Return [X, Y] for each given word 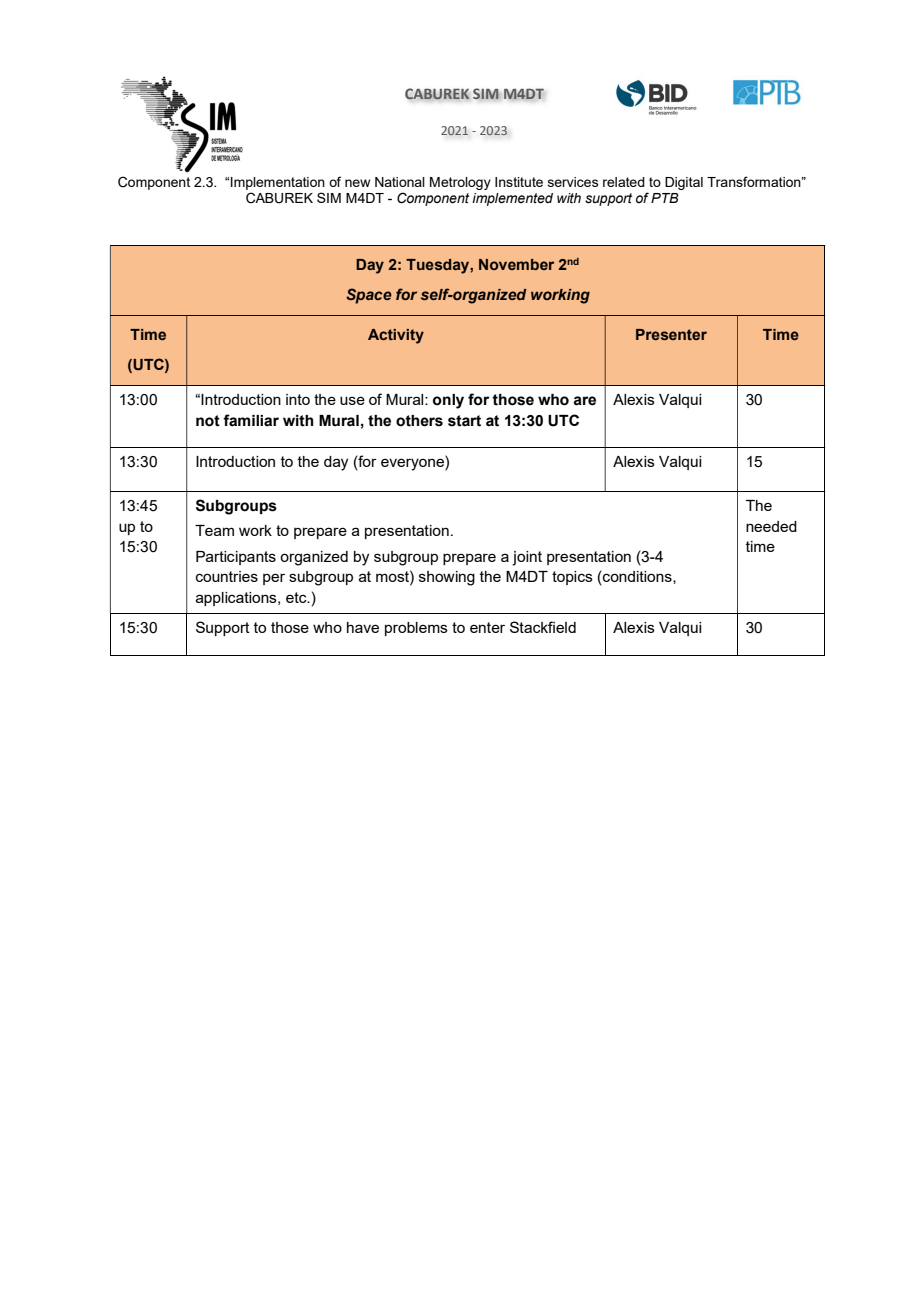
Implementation [278, 183]
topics [572, 578]
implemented [512, 199]
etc [297, 597]
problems [416, 629]
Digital [684, 183]
